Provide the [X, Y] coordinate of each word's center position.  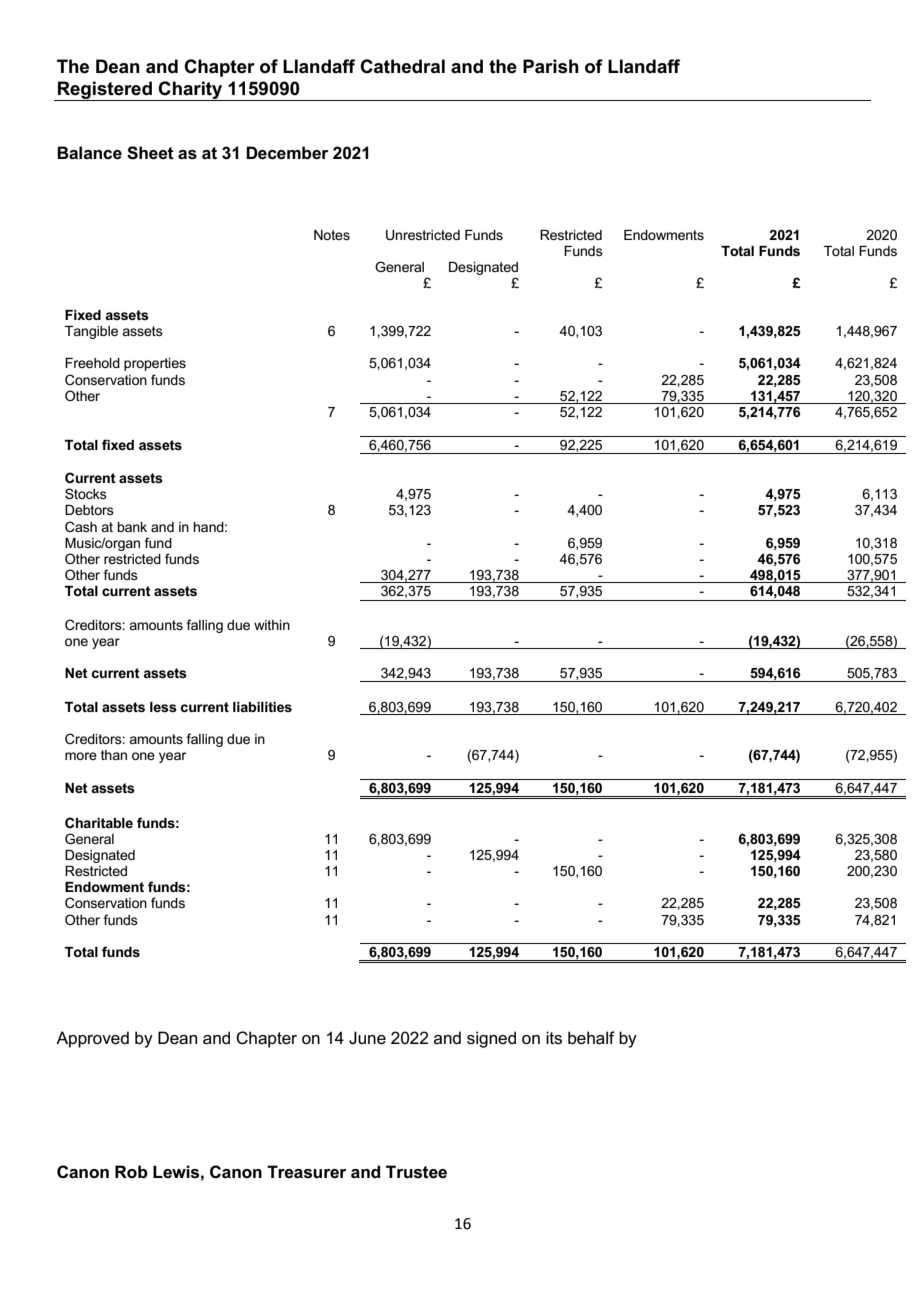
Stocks [86, 493]
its [554, 1038]
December [287, 153]
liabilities [262, 707]
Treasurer [306, 1172]
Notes [332, 235]
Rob [131, 1171]
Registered [105, 91]
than [114, 755]
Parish [551, 66]
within [272, 625]
